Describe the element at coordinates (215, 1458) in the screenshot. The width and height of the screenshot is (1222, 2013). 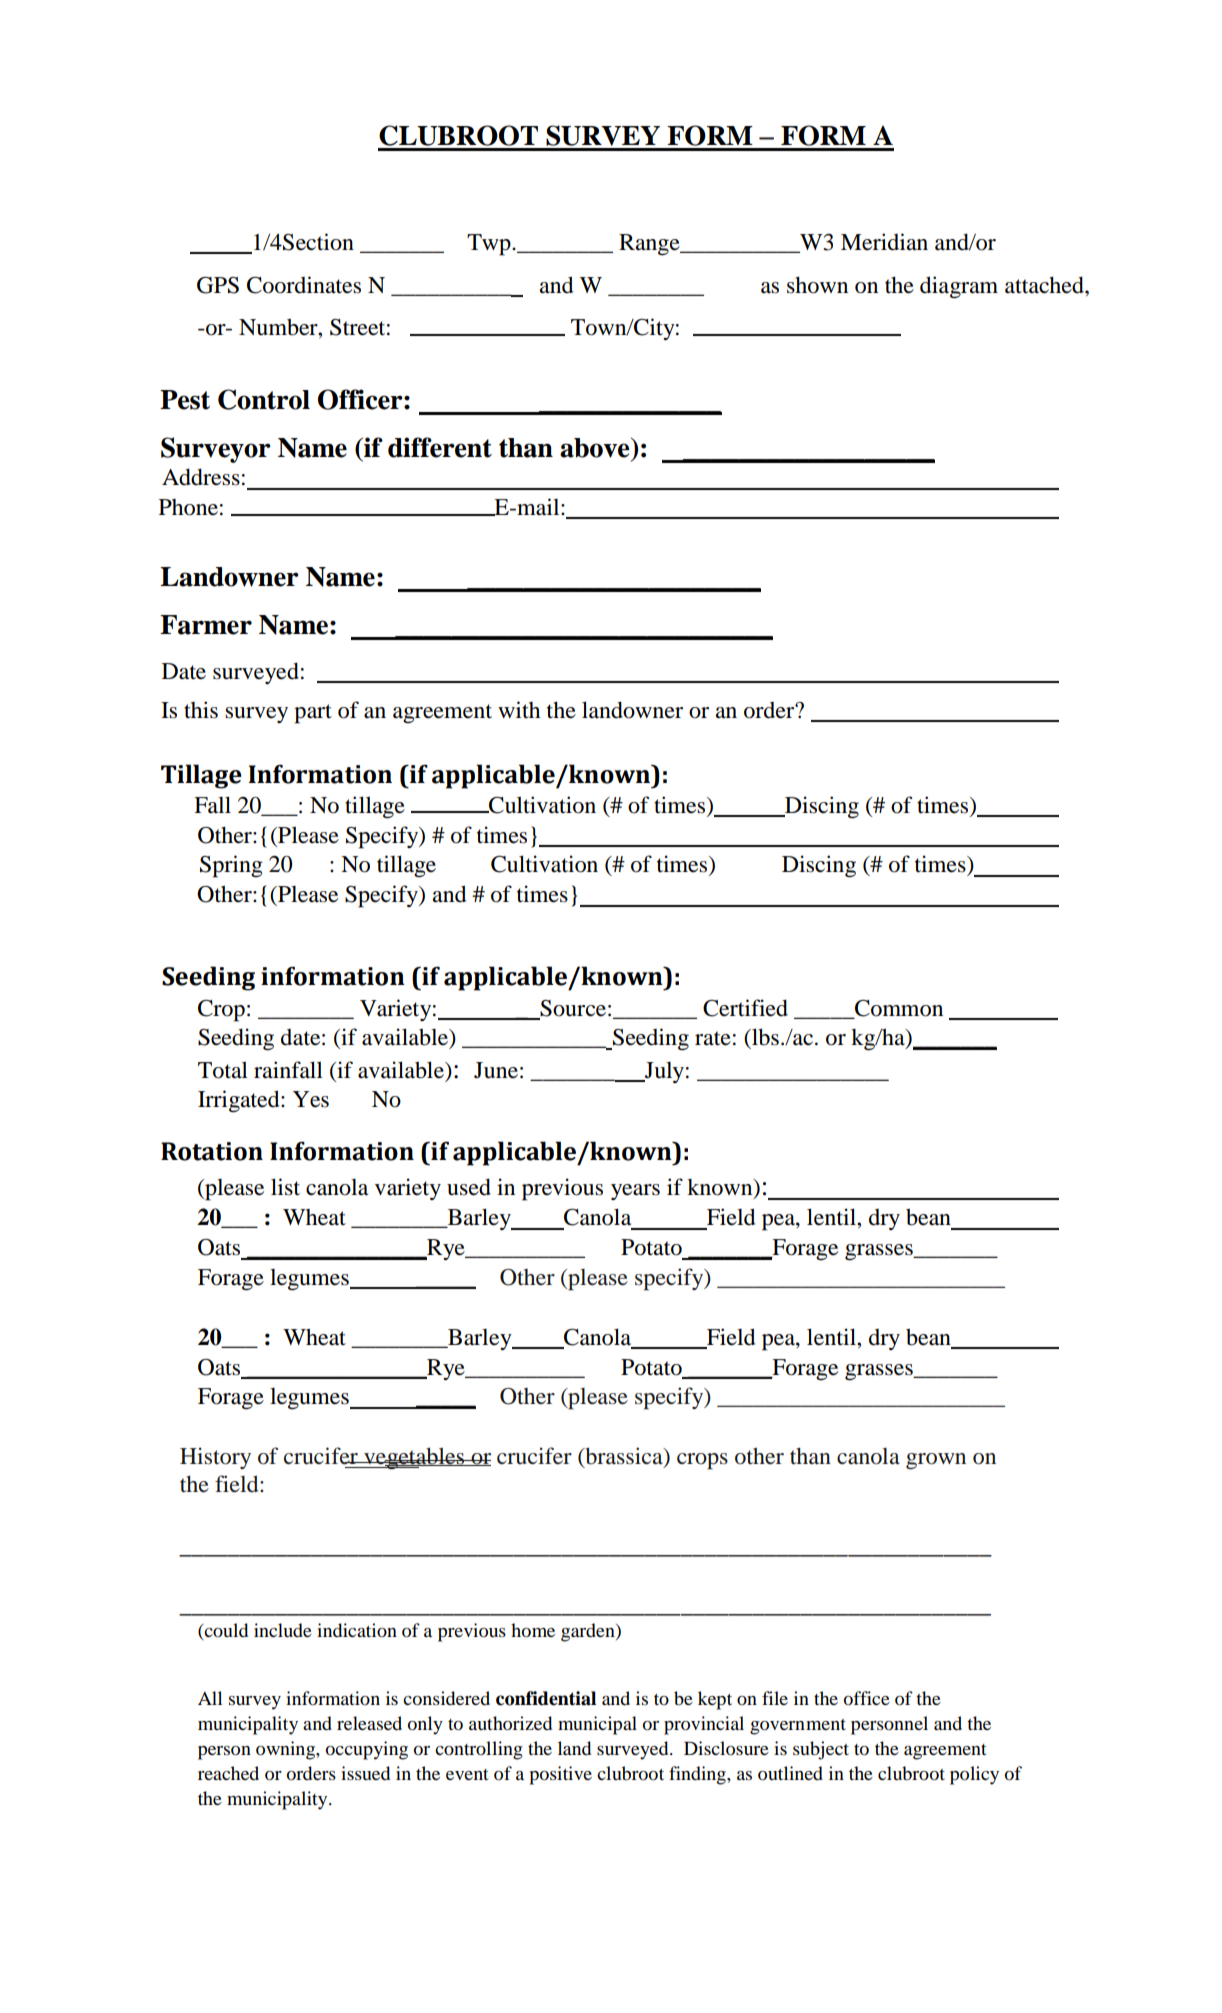
I see `History` at that location.
